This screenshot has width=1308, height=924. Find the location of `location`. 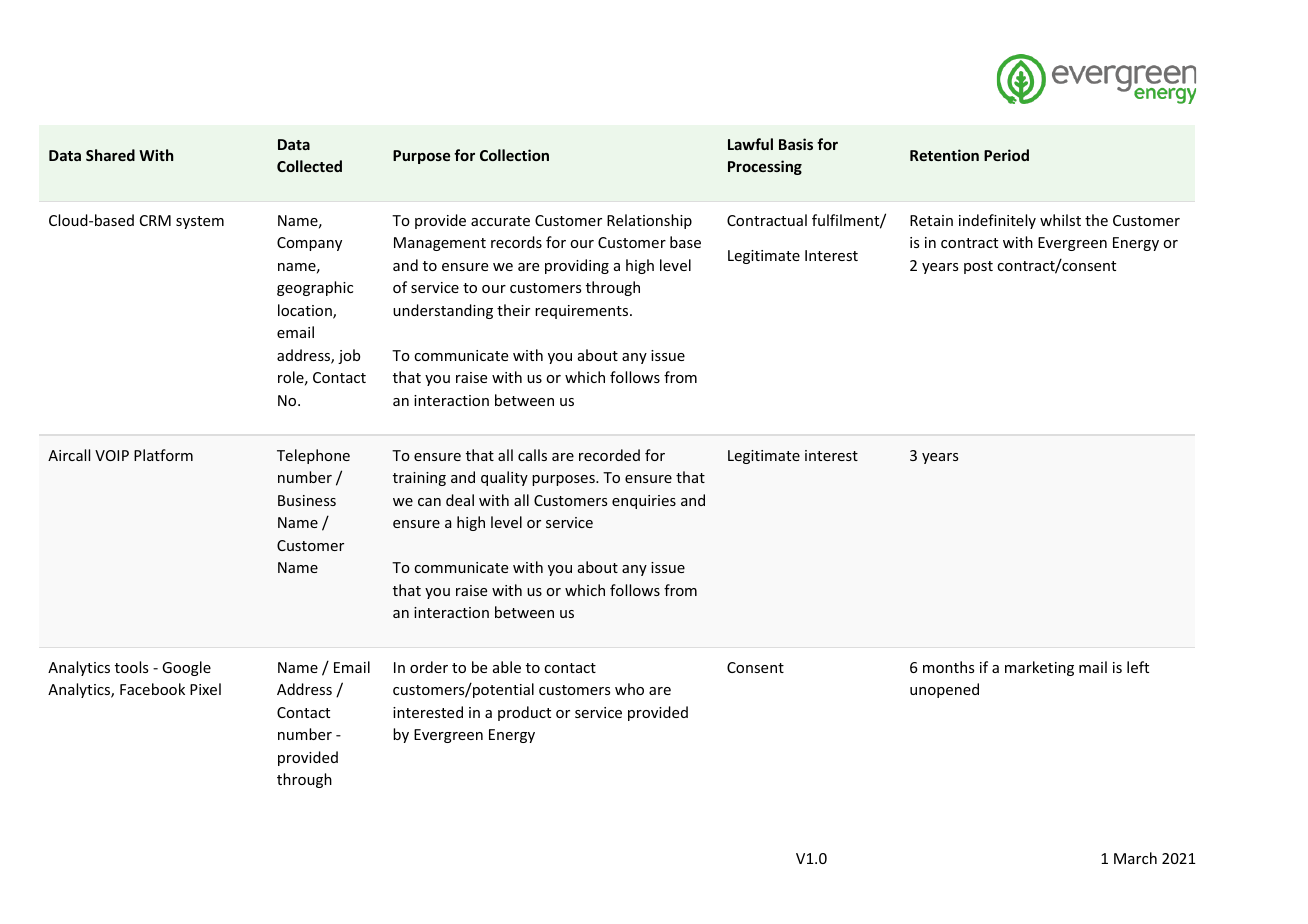

location is located at coordinates (306, 311).
